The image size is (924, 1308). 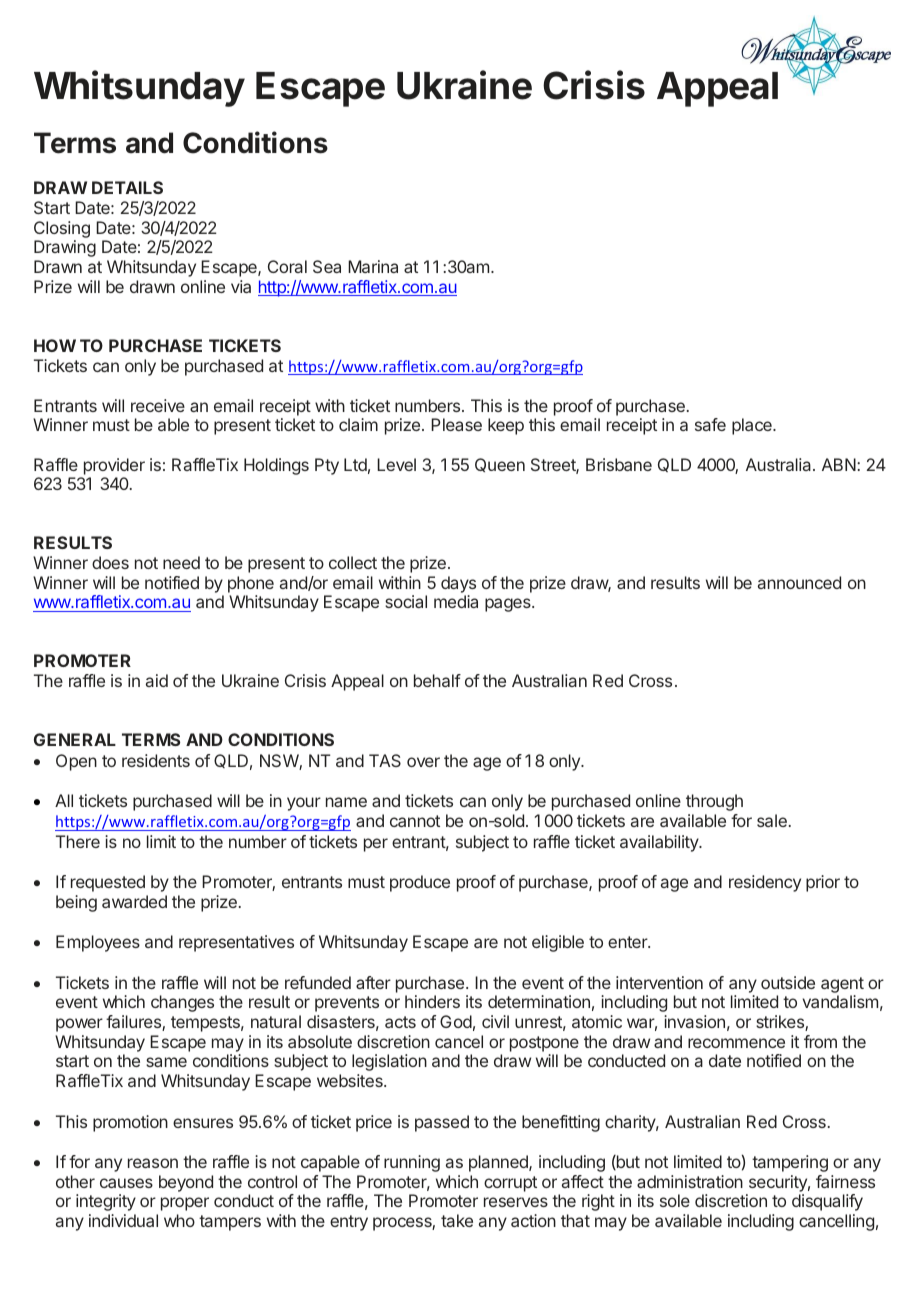 What do you see at coordinates (710, 424) in the document?
I see `safe` at bounding box center [710, 424].
